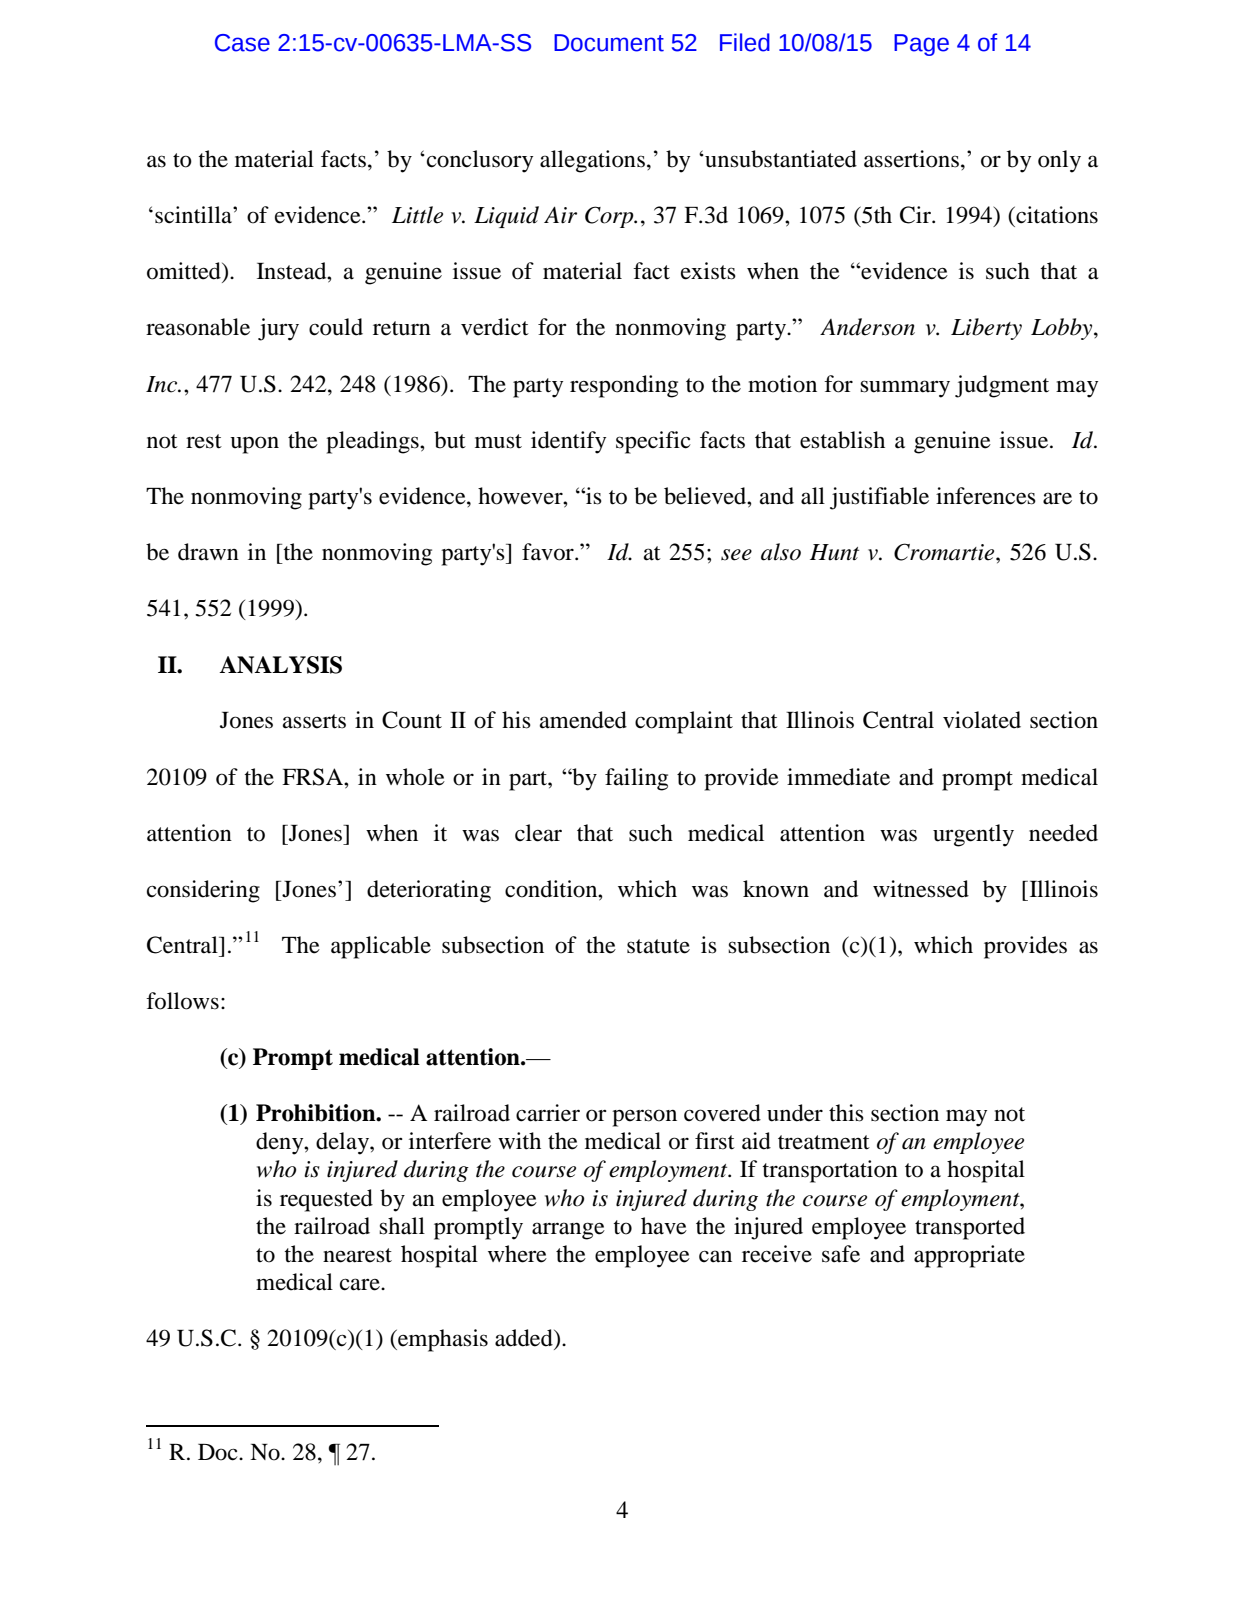 This screenshot has height=1611, width=1245. What do you see at coordinates (280, 665) in the screenshot?
I see `ANALYSIS` at bounding box center [280, 665].
